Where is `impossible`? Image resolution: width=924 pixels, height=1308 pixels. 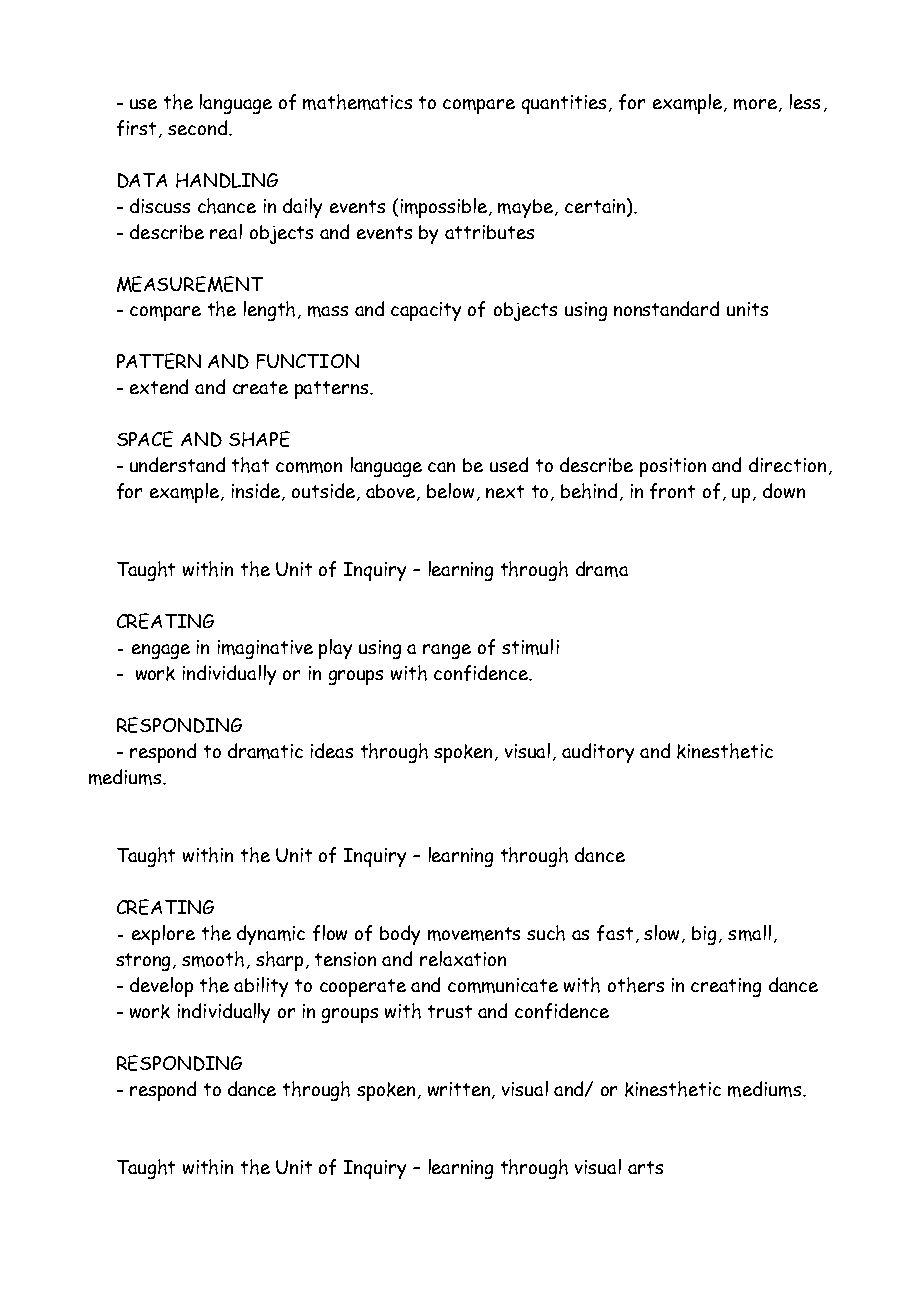
impossible is located at coordinates (445, 208).
